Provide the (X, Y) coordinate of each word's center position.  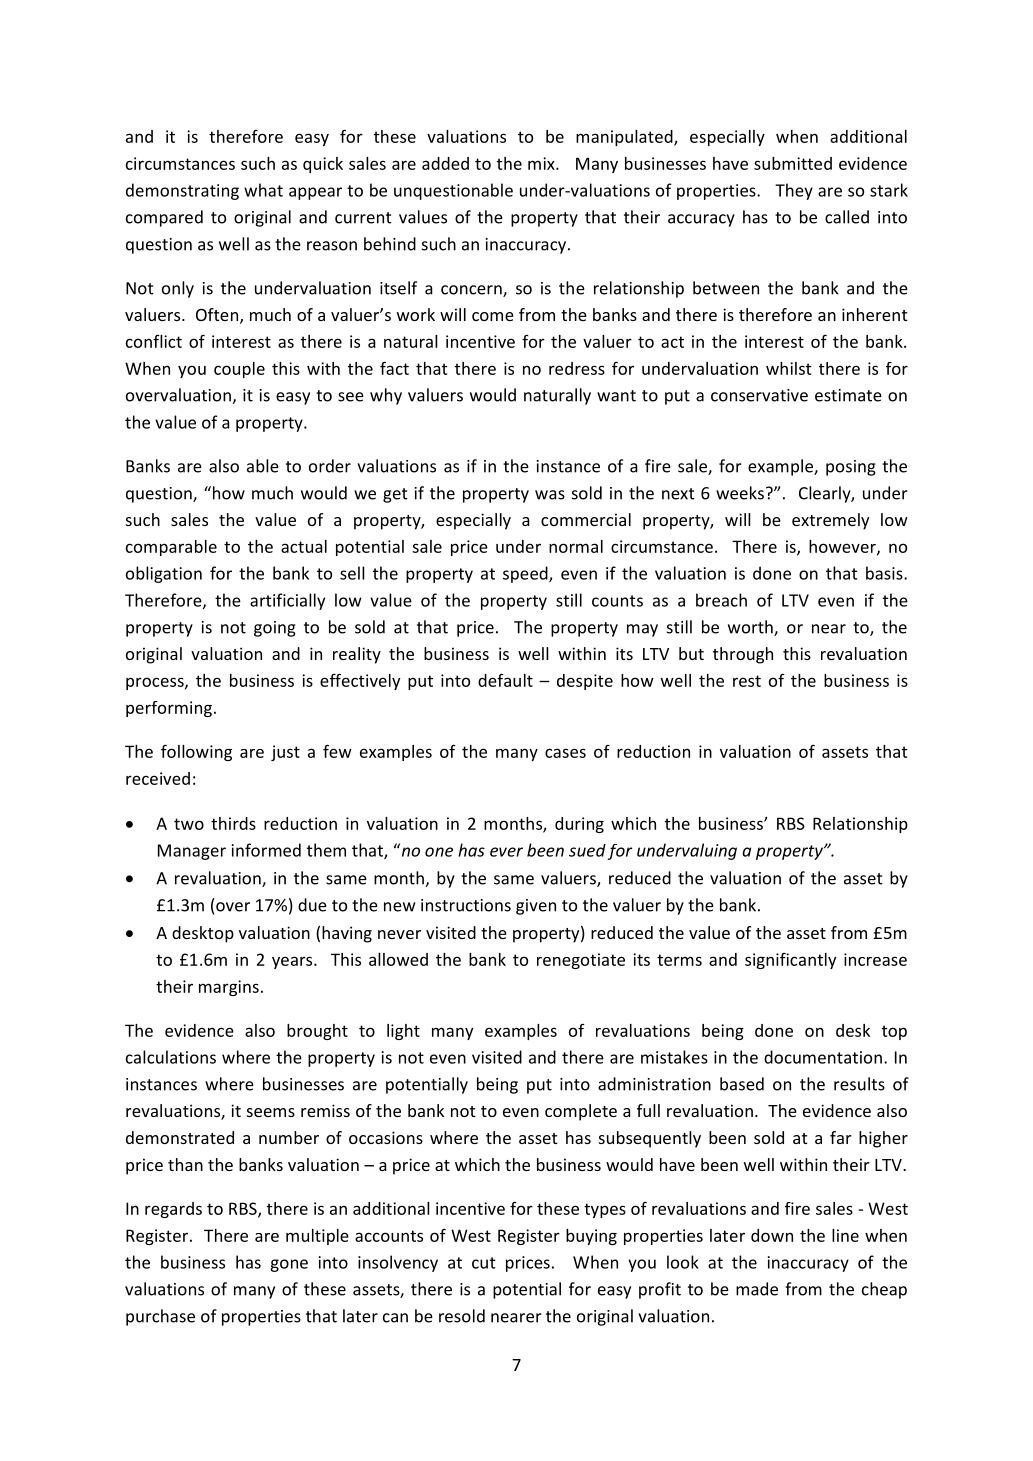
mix (542, 163)
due (312, 905)
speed (526, 574)
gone (289, 1265)
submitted (793, 163)
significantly (790, 960)
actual (304, 546)
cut (484, 1263)
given (536, 907)
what (263, 190)
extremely (830, 521)
